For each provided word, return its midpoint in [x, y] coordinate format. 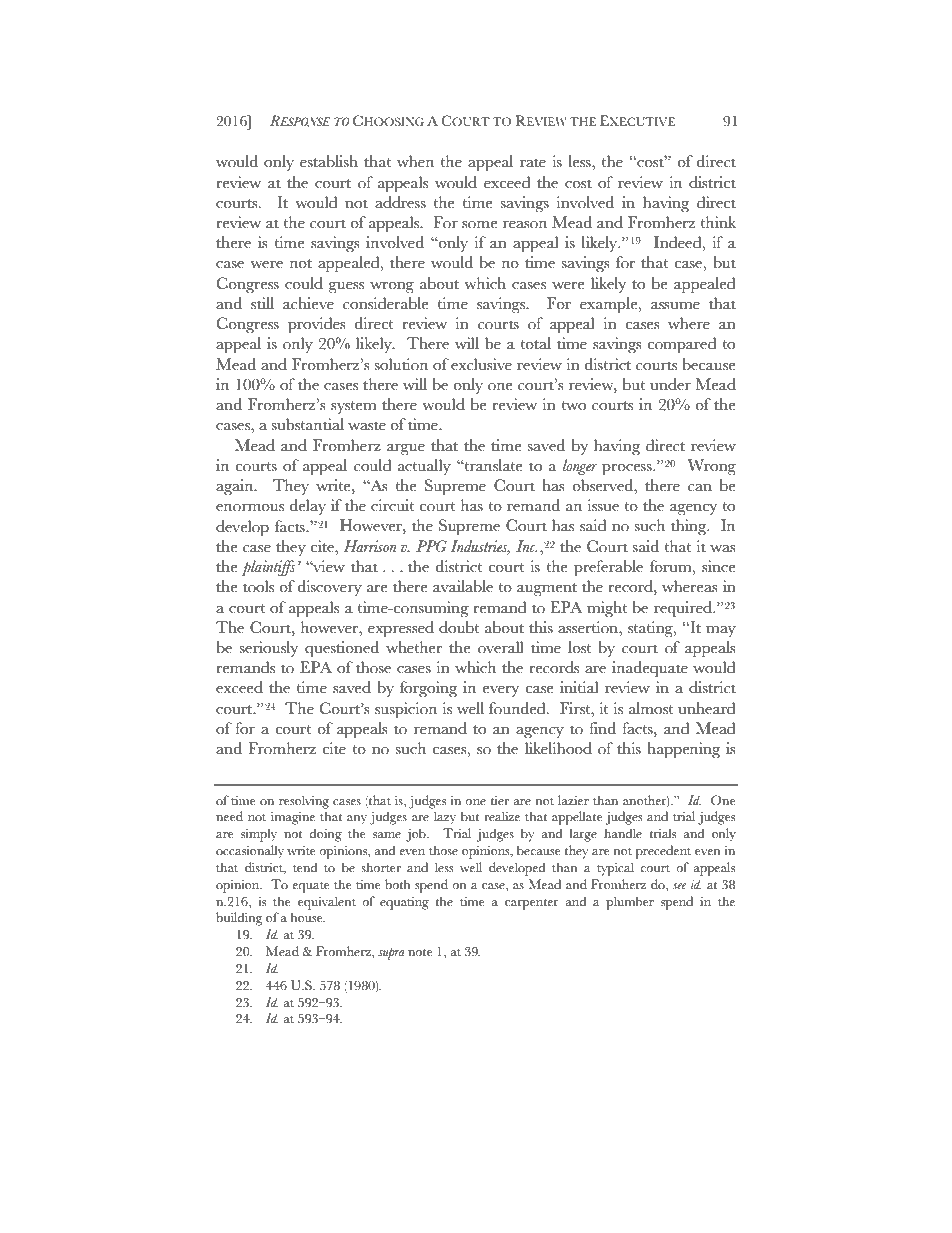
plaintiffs [270, 568]
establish [329, 161]
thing [690, 527]
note [420, 952]
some [479, 225]
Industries [480, 547]
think [718, 222]
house [308, 917]
